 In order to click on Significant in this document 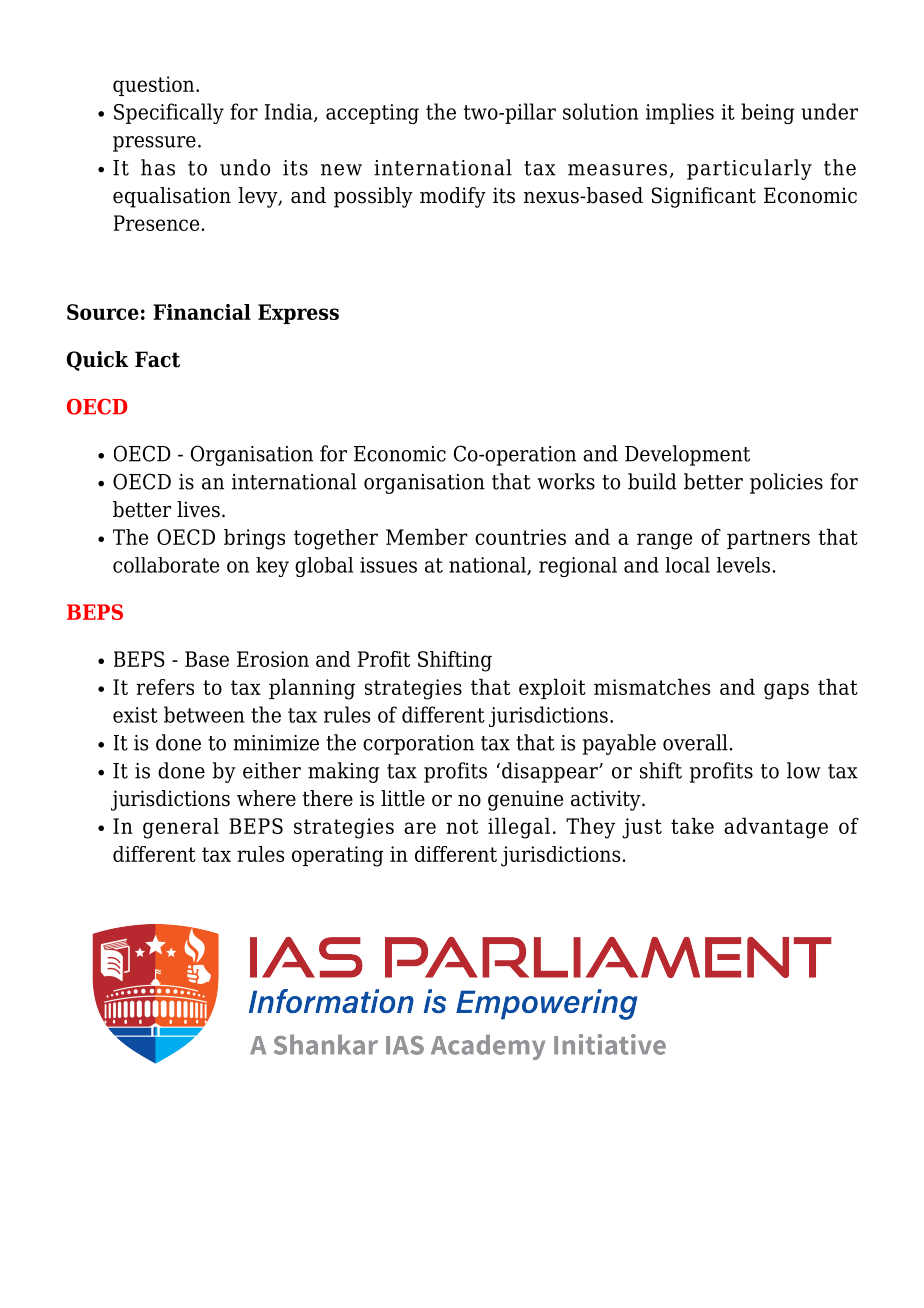, I will do `click(704, 197)`.
